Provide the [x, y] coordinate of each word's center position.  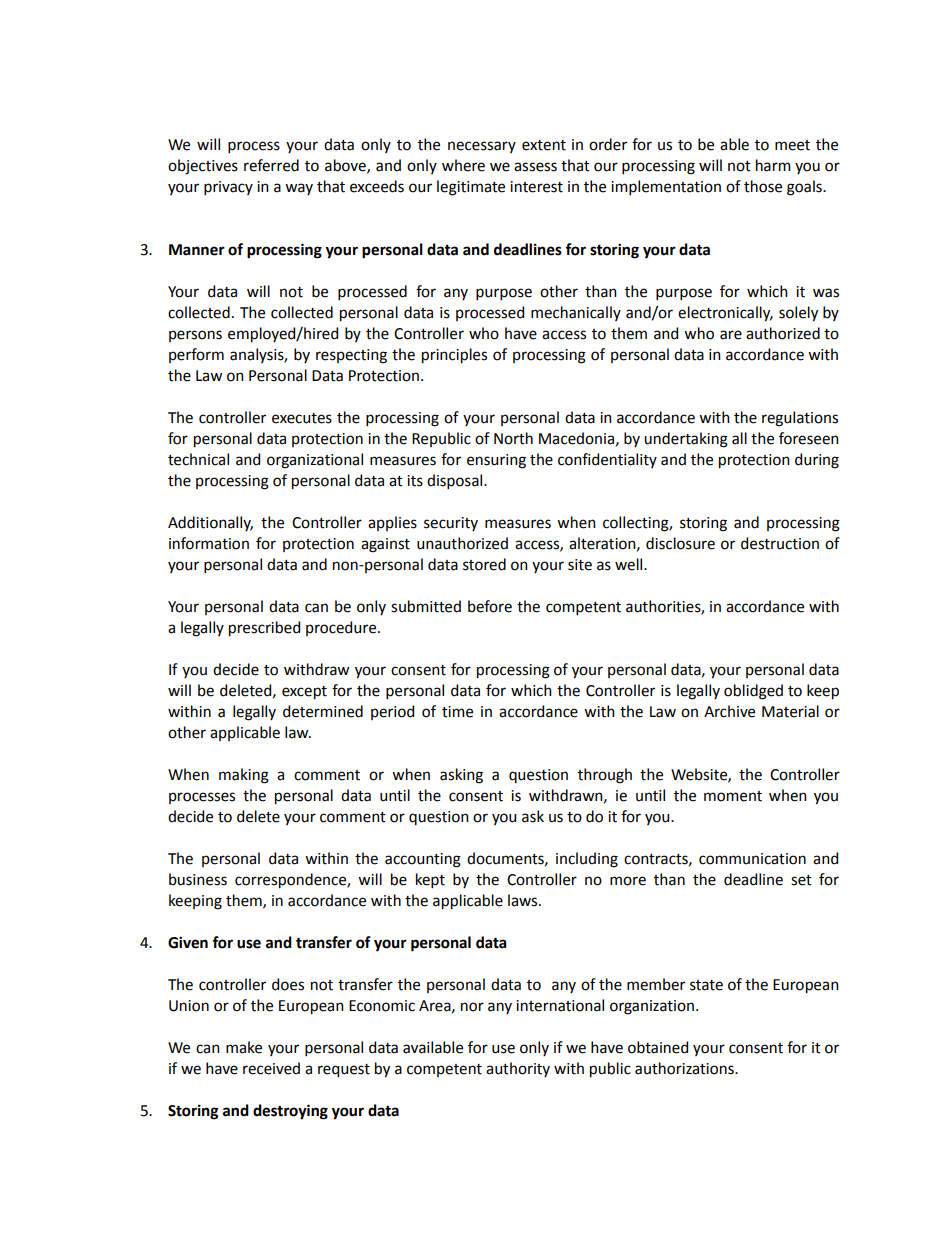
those [763, 186]
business [198, 879]
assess [535, 167]
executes [302, 418]
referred [271, 165]
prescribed [264, 629]
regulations [800, 419]
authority [518, 1069]
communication [752, 859]
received [271, 1068]
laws [524, 900]
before [490, 606]
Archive [729, 711]
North [513, 438]
